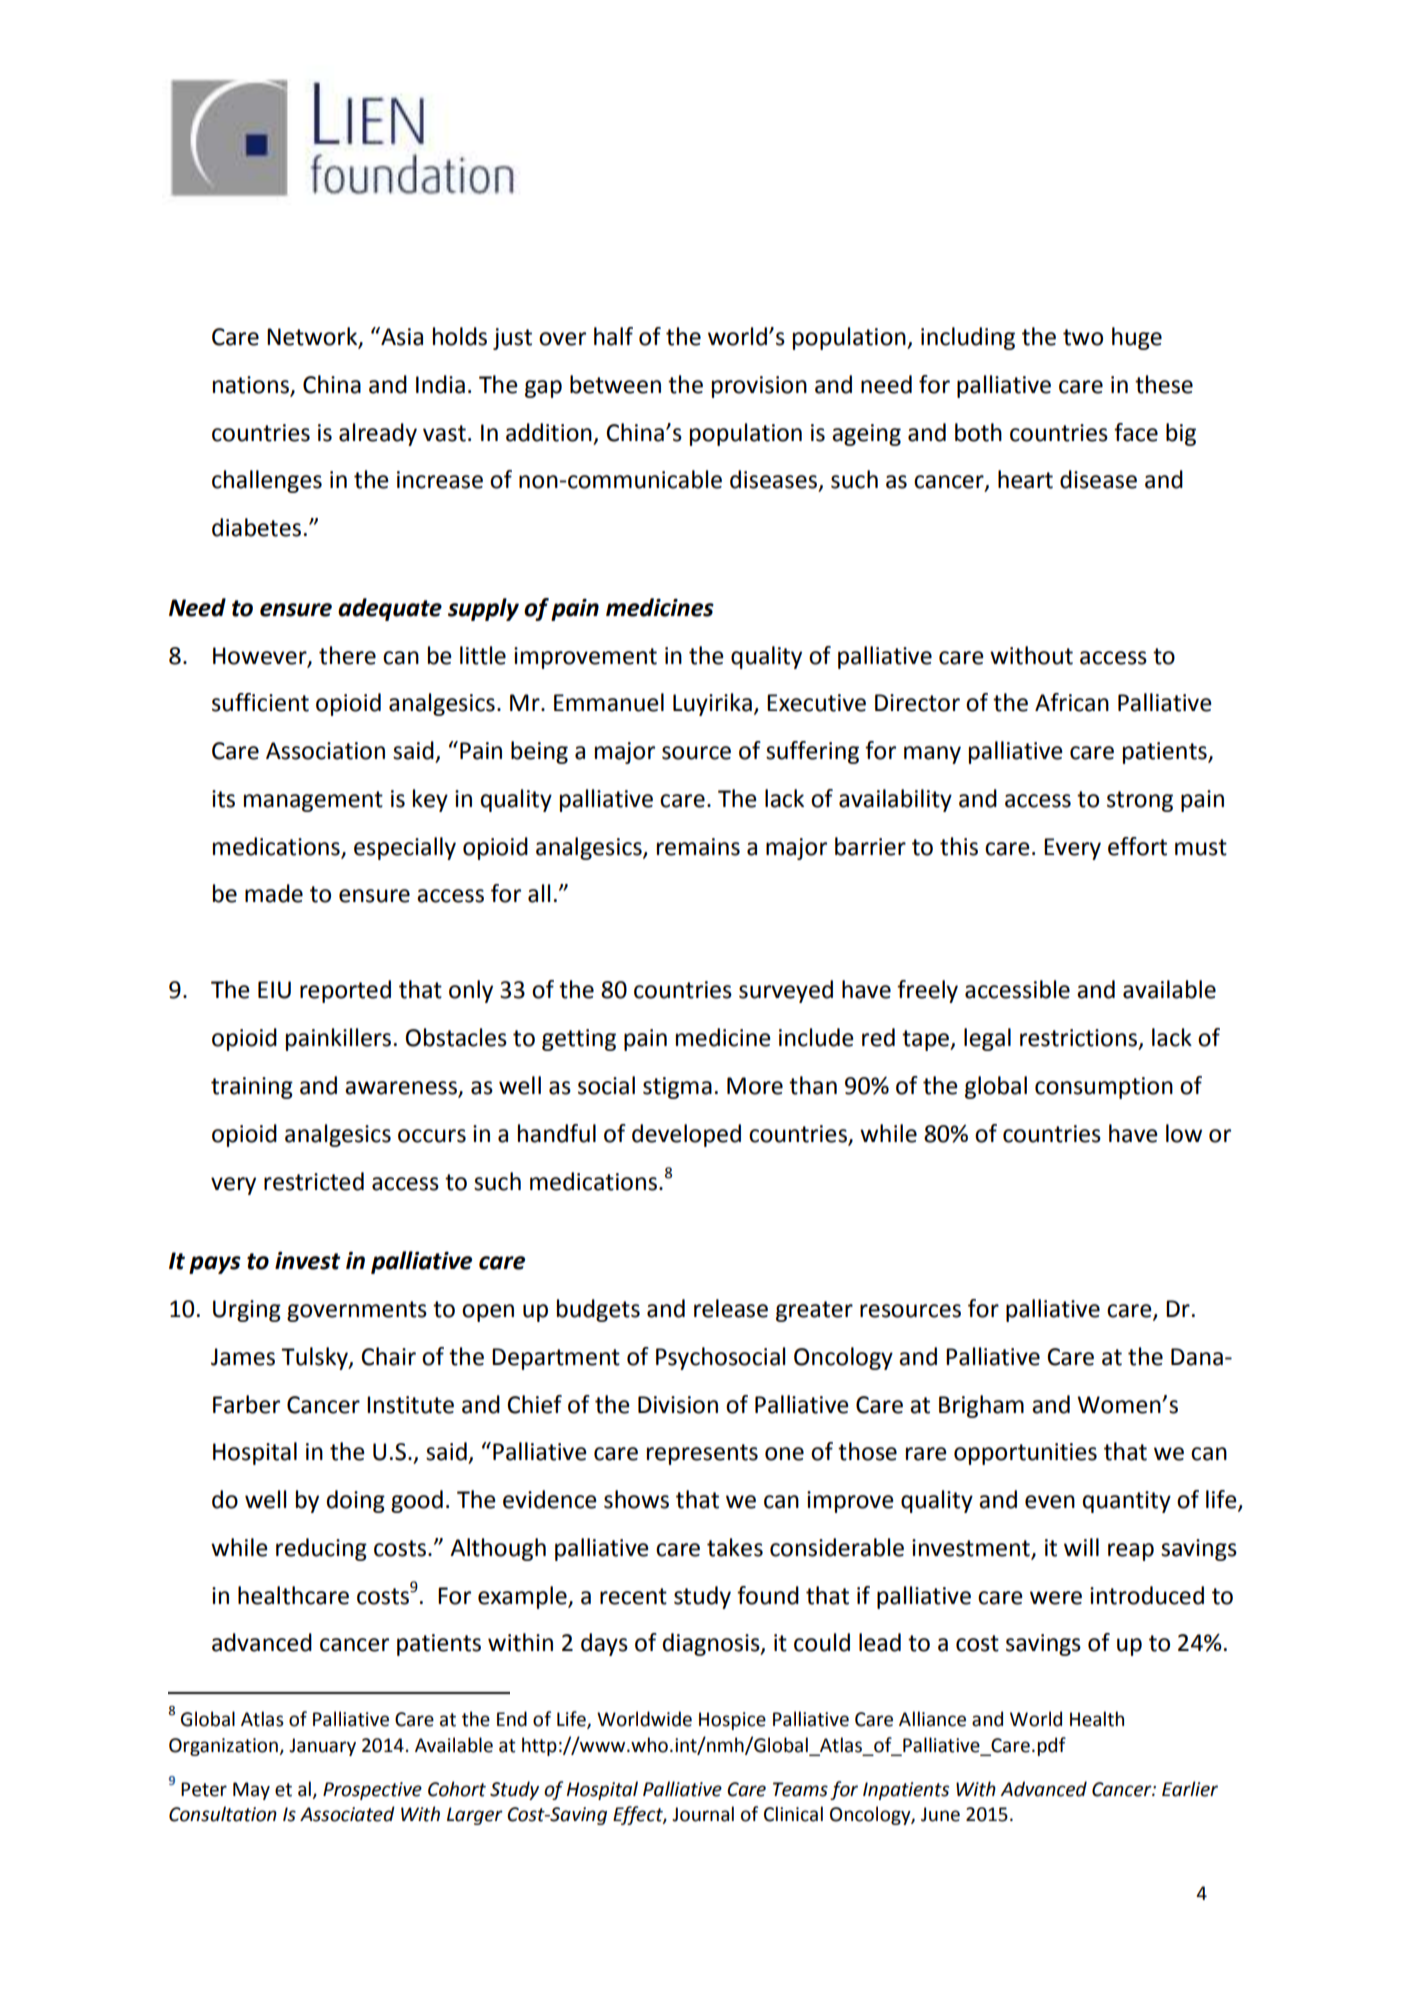 This page has width=1412, height=1998. I want to click on provision, so click(759, 387).
